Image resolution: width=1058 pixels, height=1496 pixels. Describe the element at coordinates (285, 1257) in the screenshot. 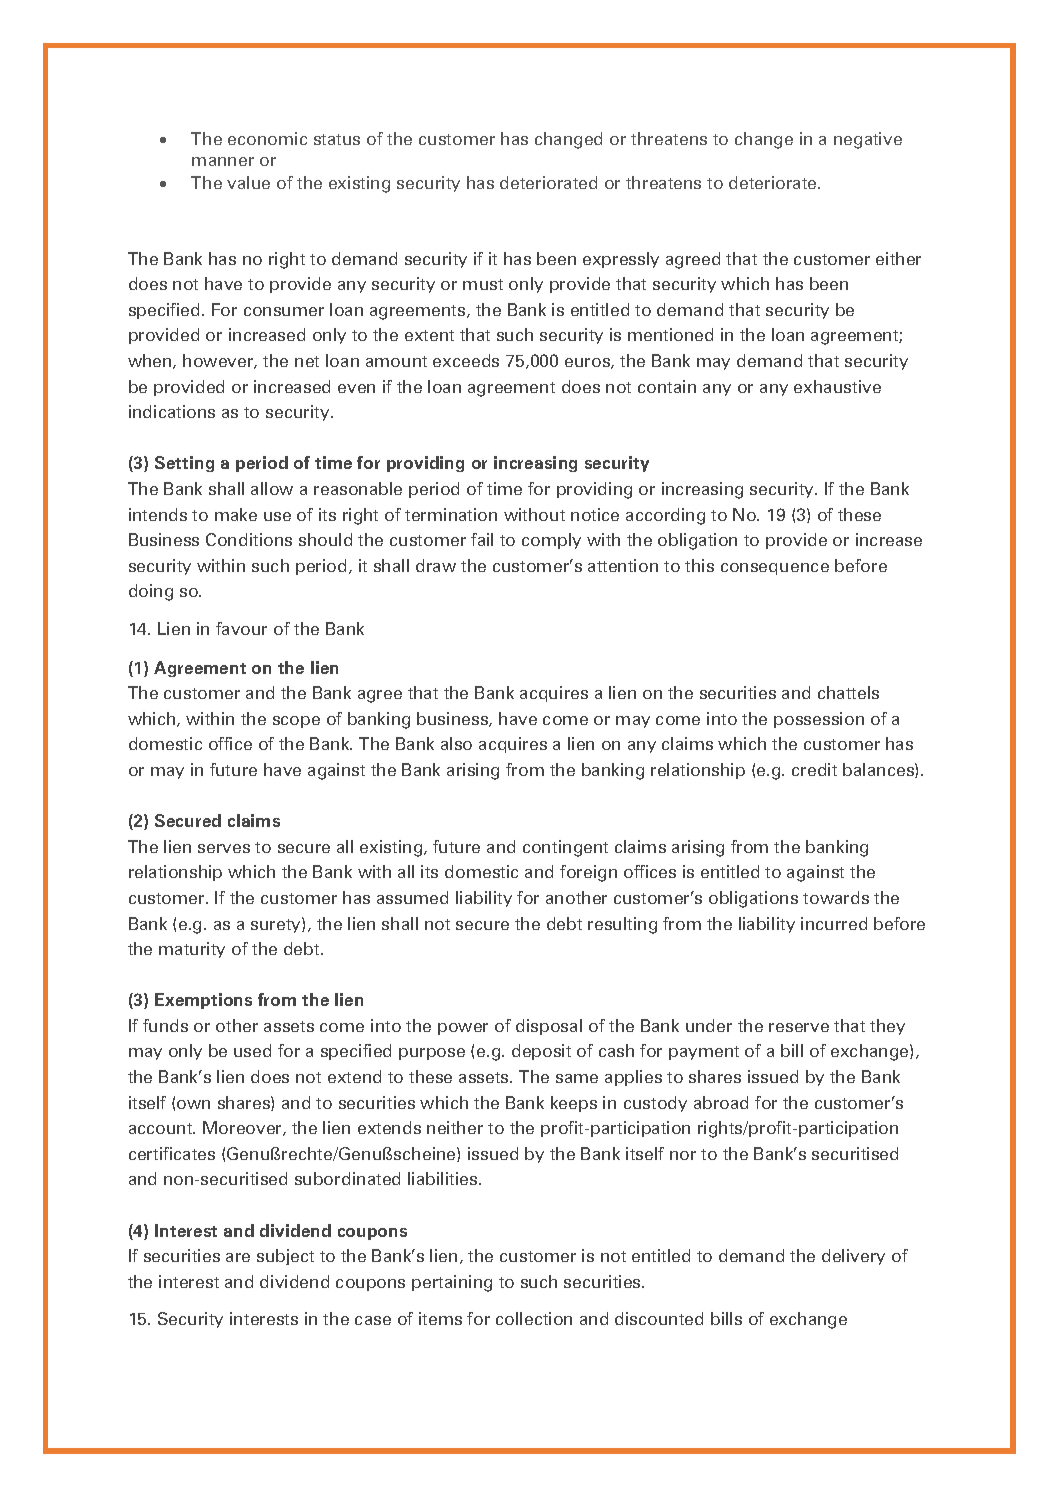

I see `subject` at that location.
